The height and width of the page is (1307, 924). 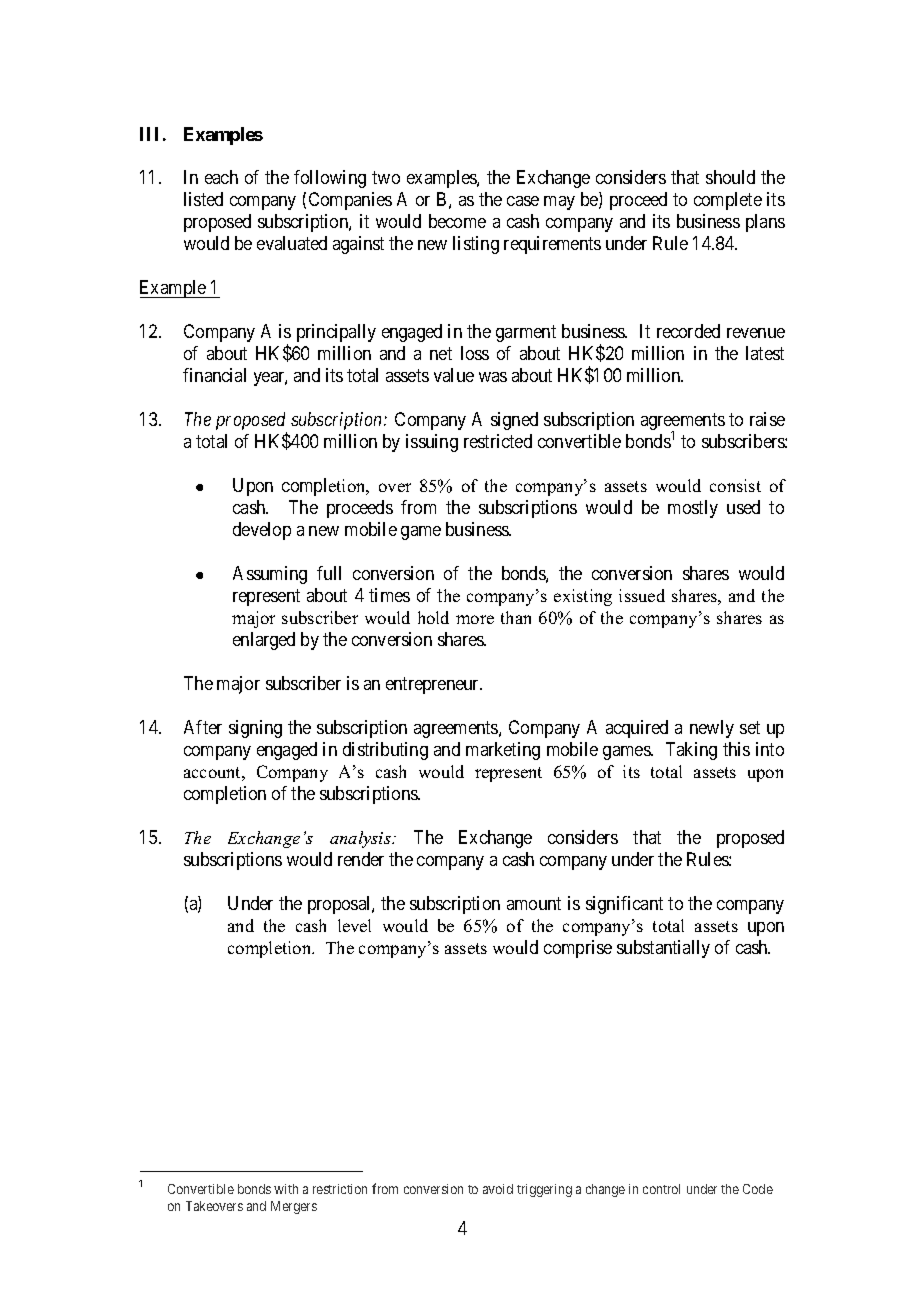 I want to click on should, so click(x=730, y=177).
